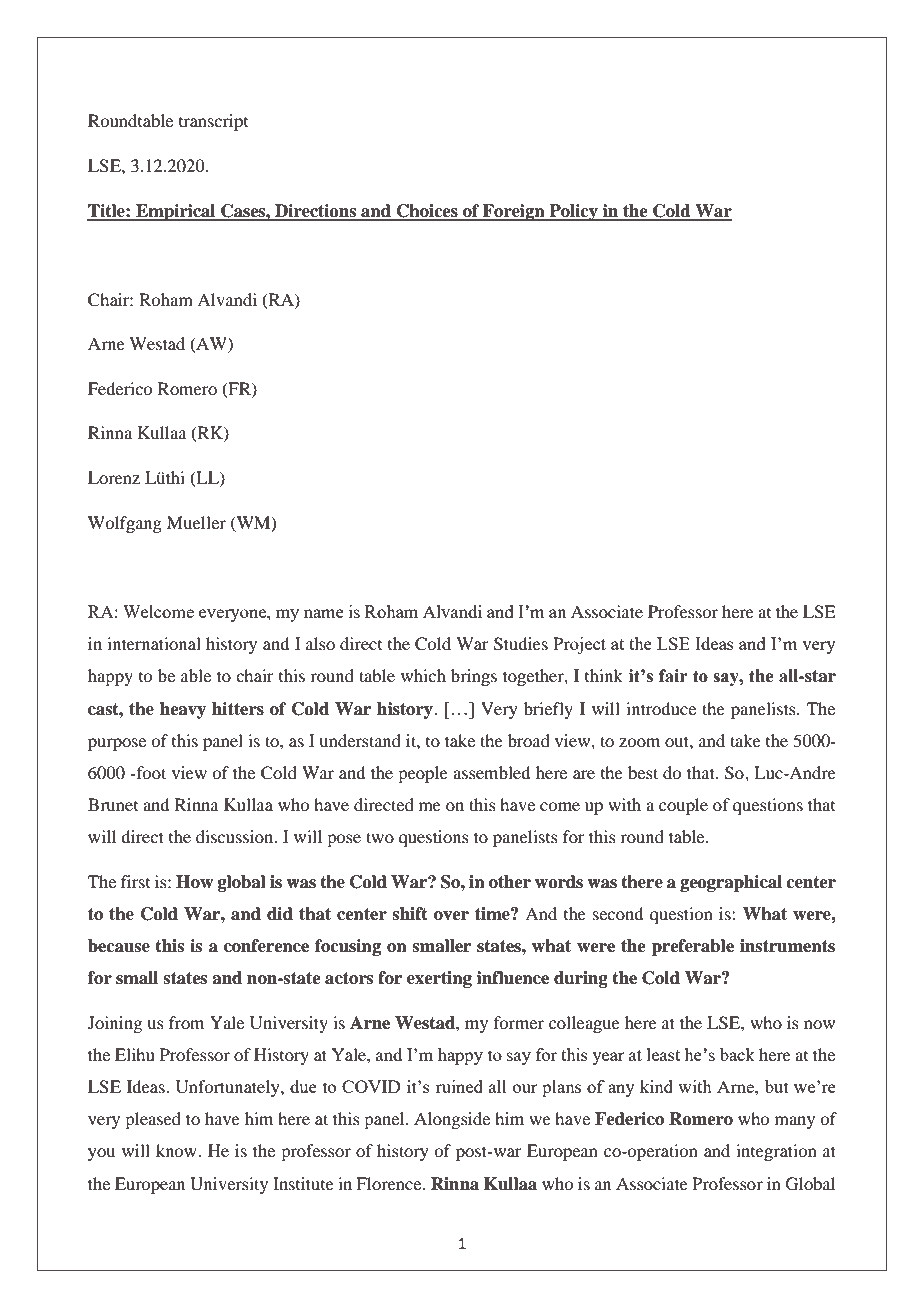 Image resolution: width=924 pixels, height=1308 pixels. I want to click on discussion, so click(236, 836).
